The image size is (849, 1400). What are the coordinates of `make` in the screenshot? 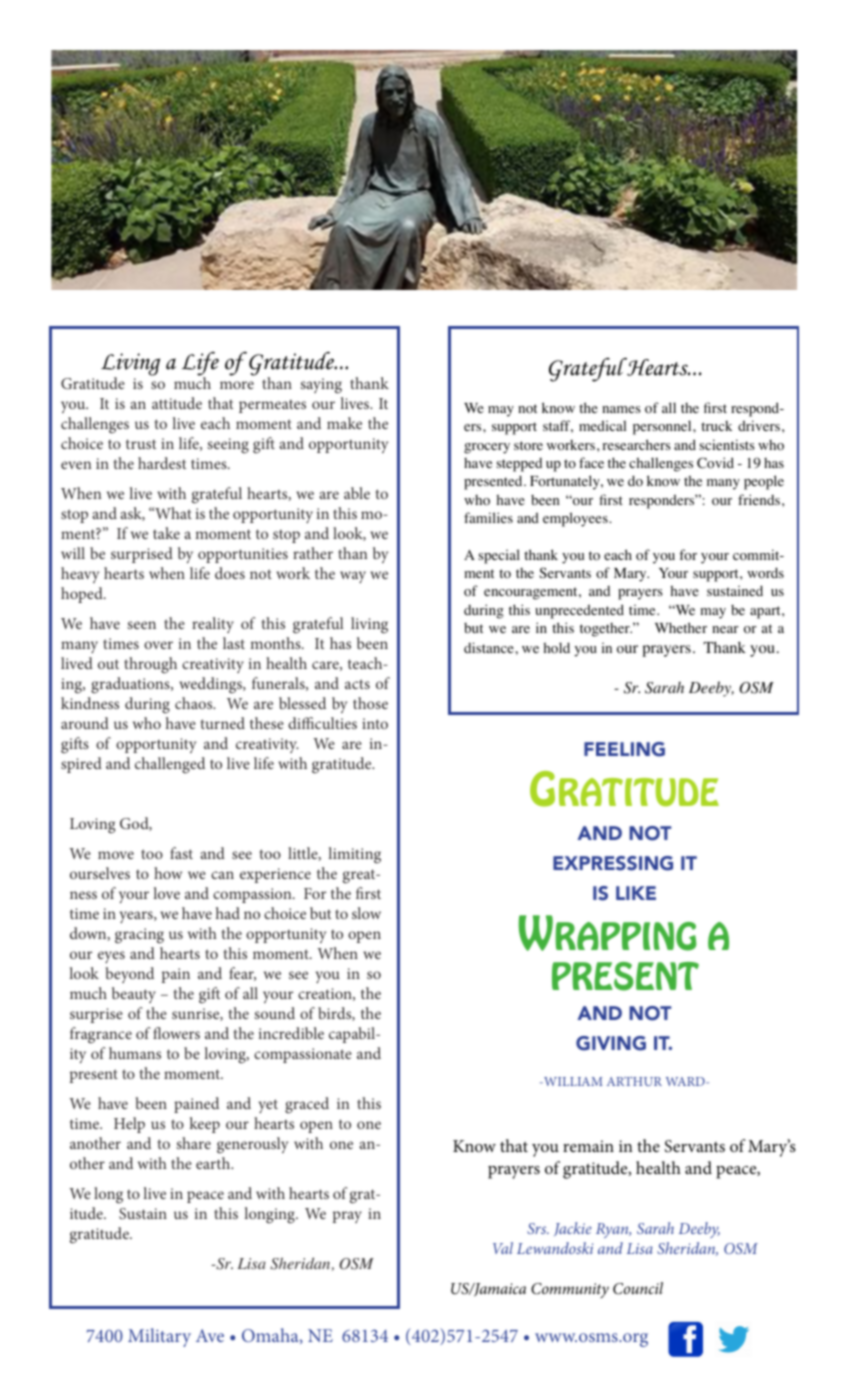 It's located at (344, 423).
